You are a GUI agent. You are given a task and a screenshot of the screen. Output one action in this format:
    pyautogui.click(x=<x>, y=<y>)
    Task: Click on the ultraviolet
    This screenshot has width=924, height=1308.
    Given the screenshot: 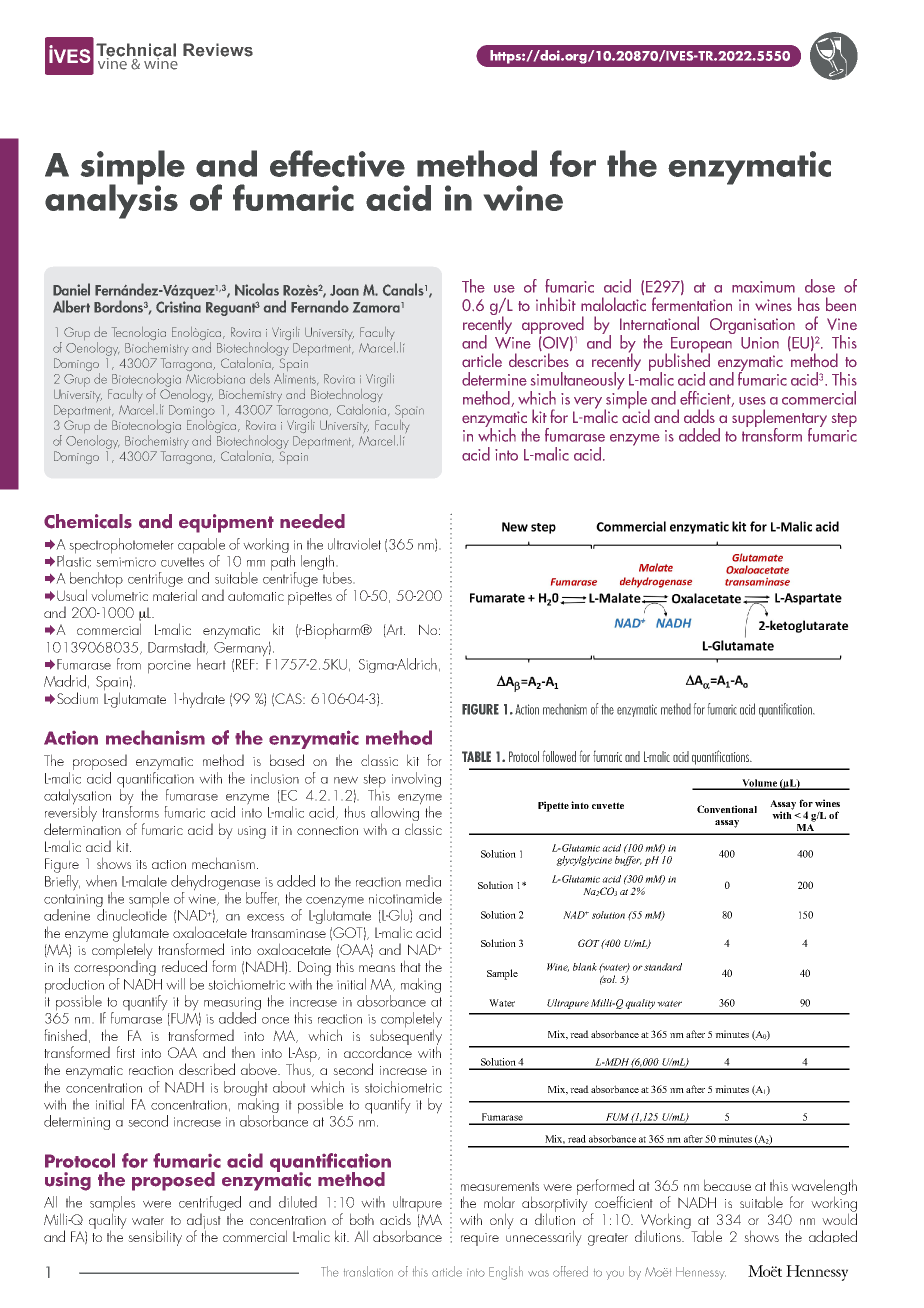 What is the action you would take?
    pyautogui.click(x=354, y=544)
